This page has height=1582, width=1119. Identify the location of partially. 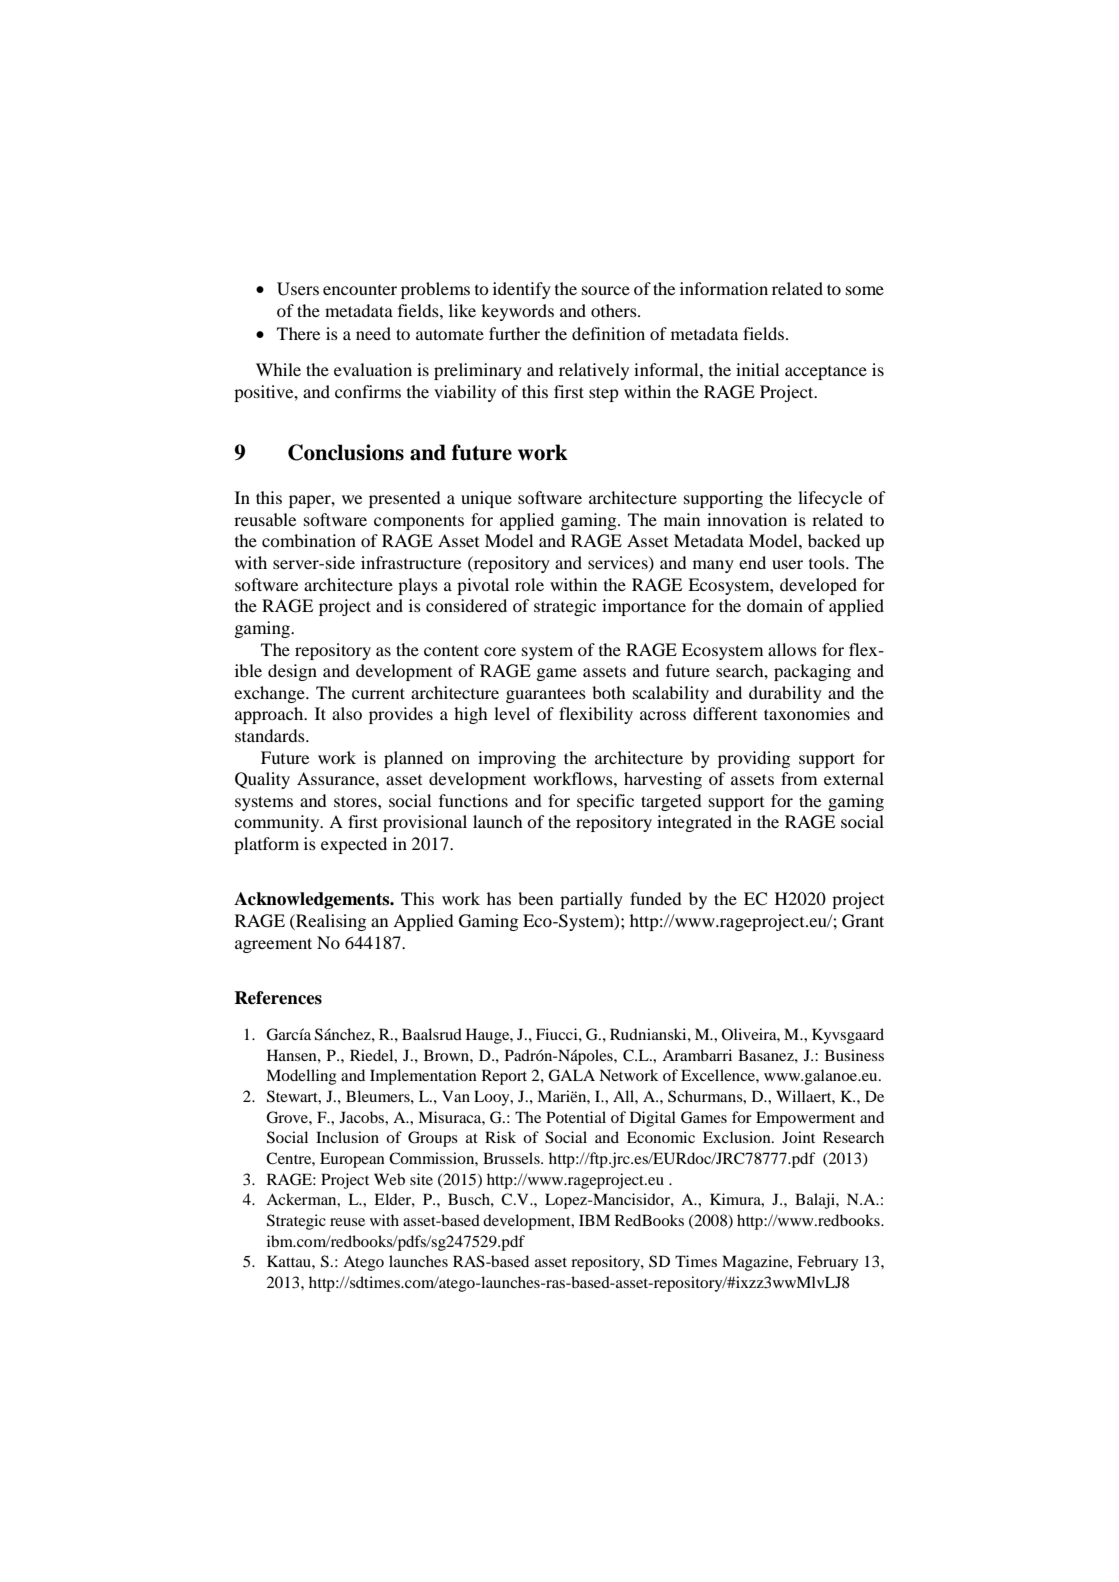
(591, 900).
